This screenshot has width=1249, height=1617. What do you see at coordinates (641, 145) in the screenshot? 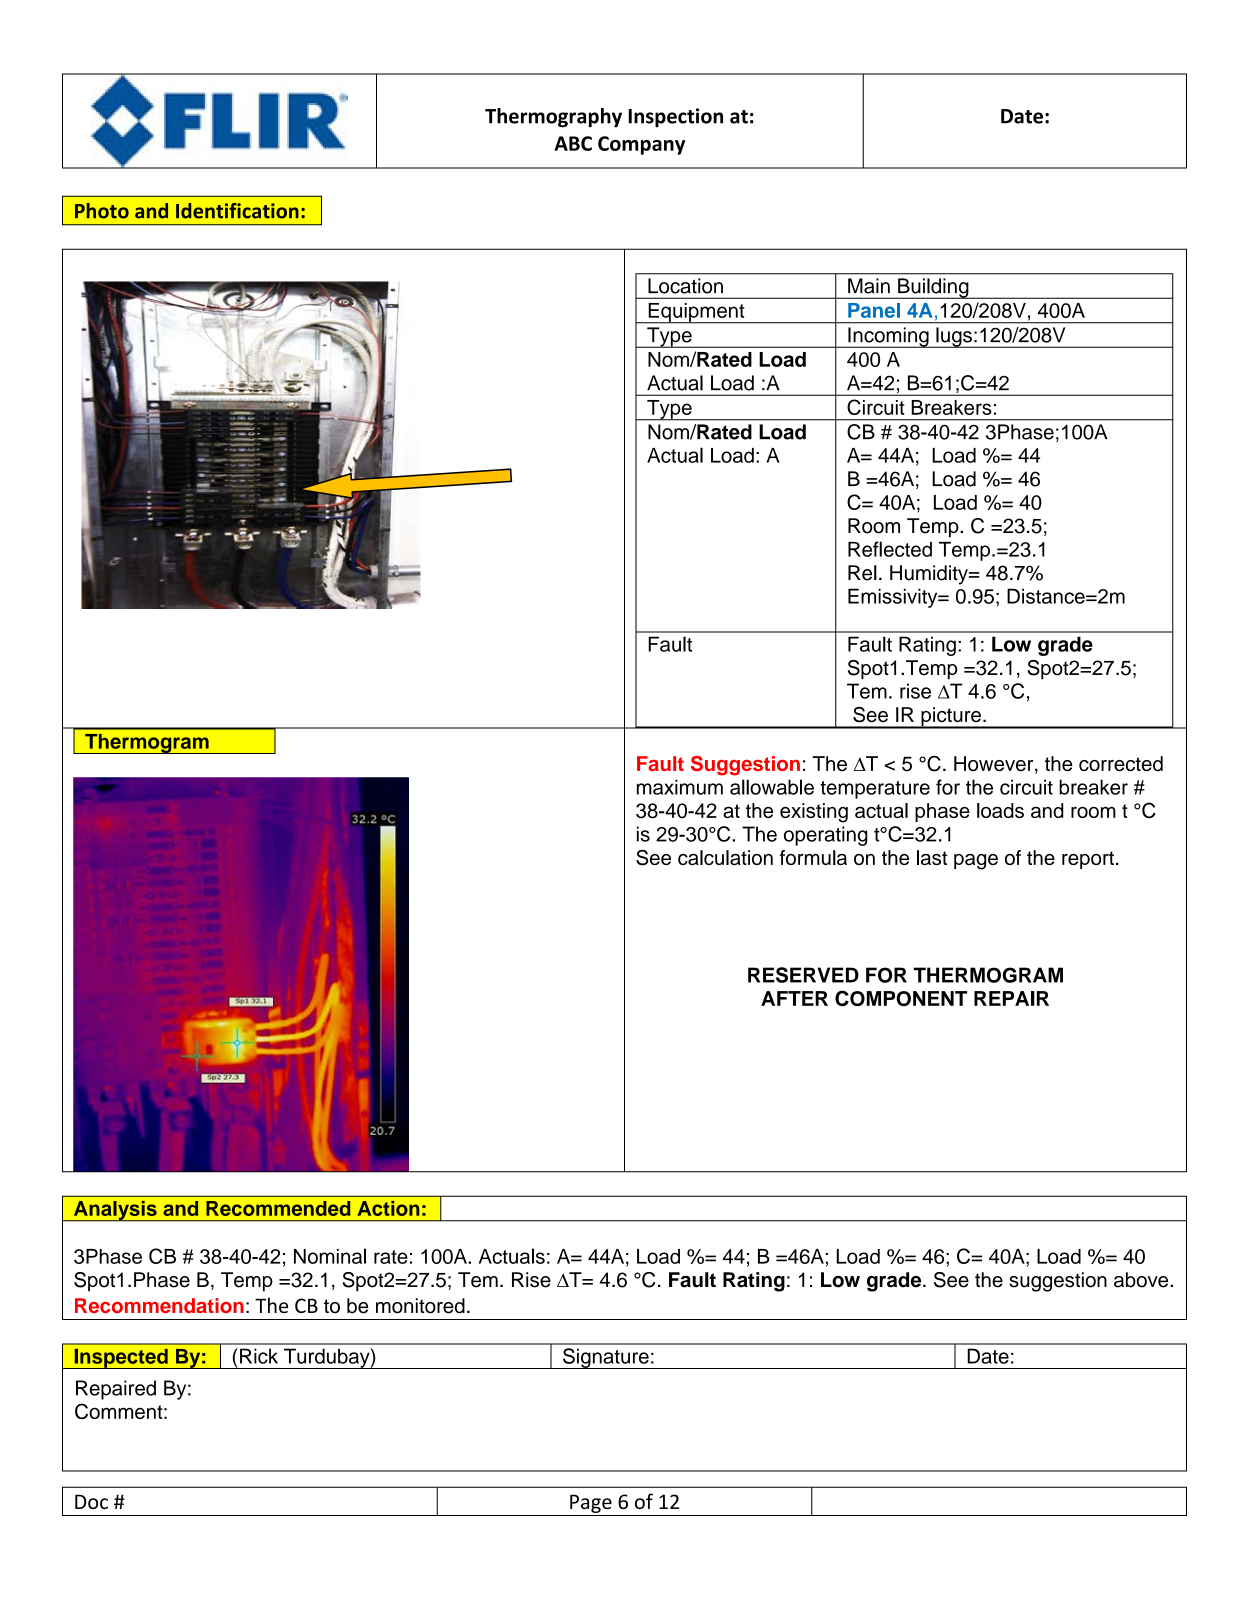
I see `Company` at bounding box center [641, 145].
